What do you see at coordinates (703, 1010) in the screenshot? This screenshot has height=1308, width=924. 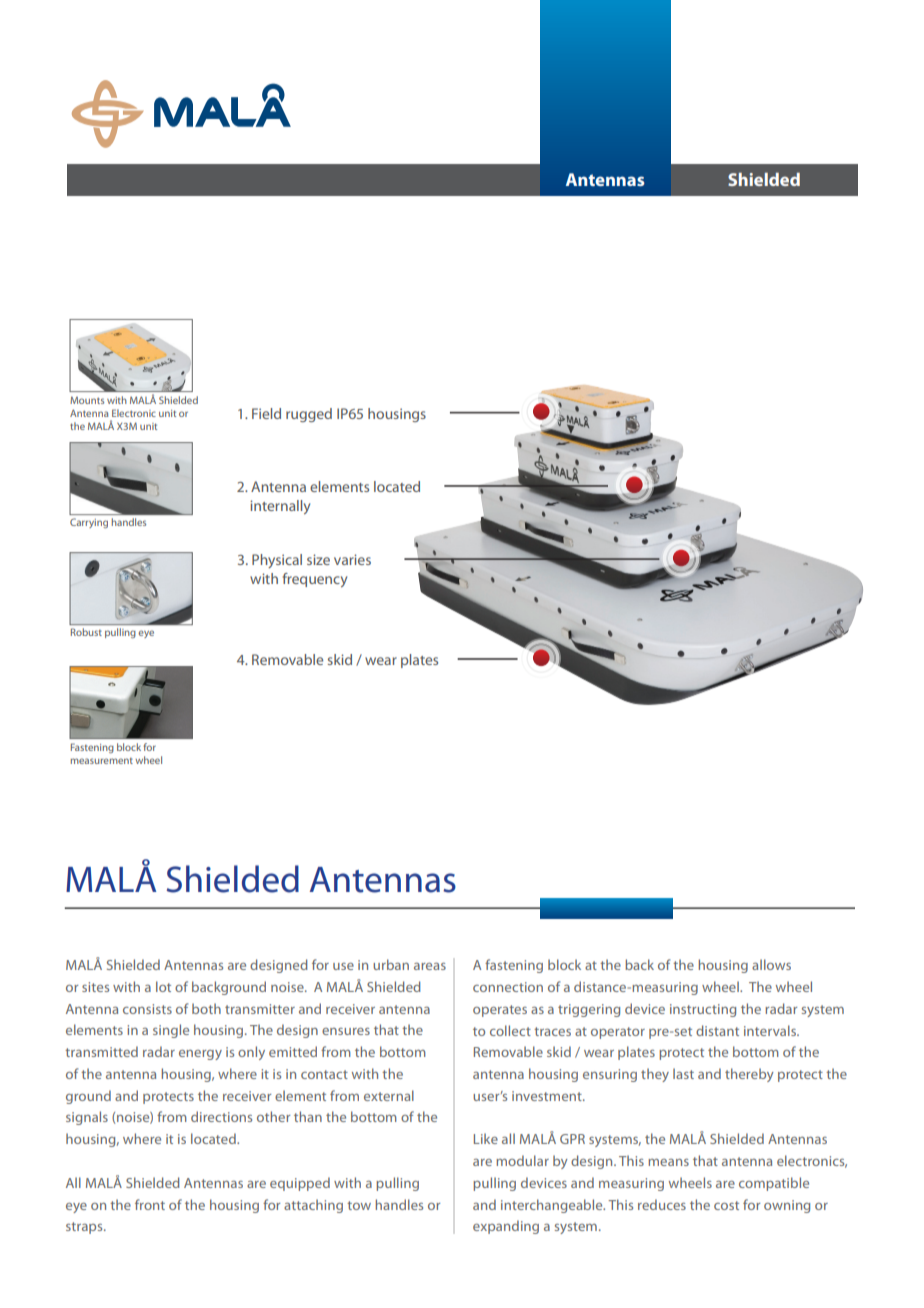 I see `instructing` at bounding box center [703, 1010].
